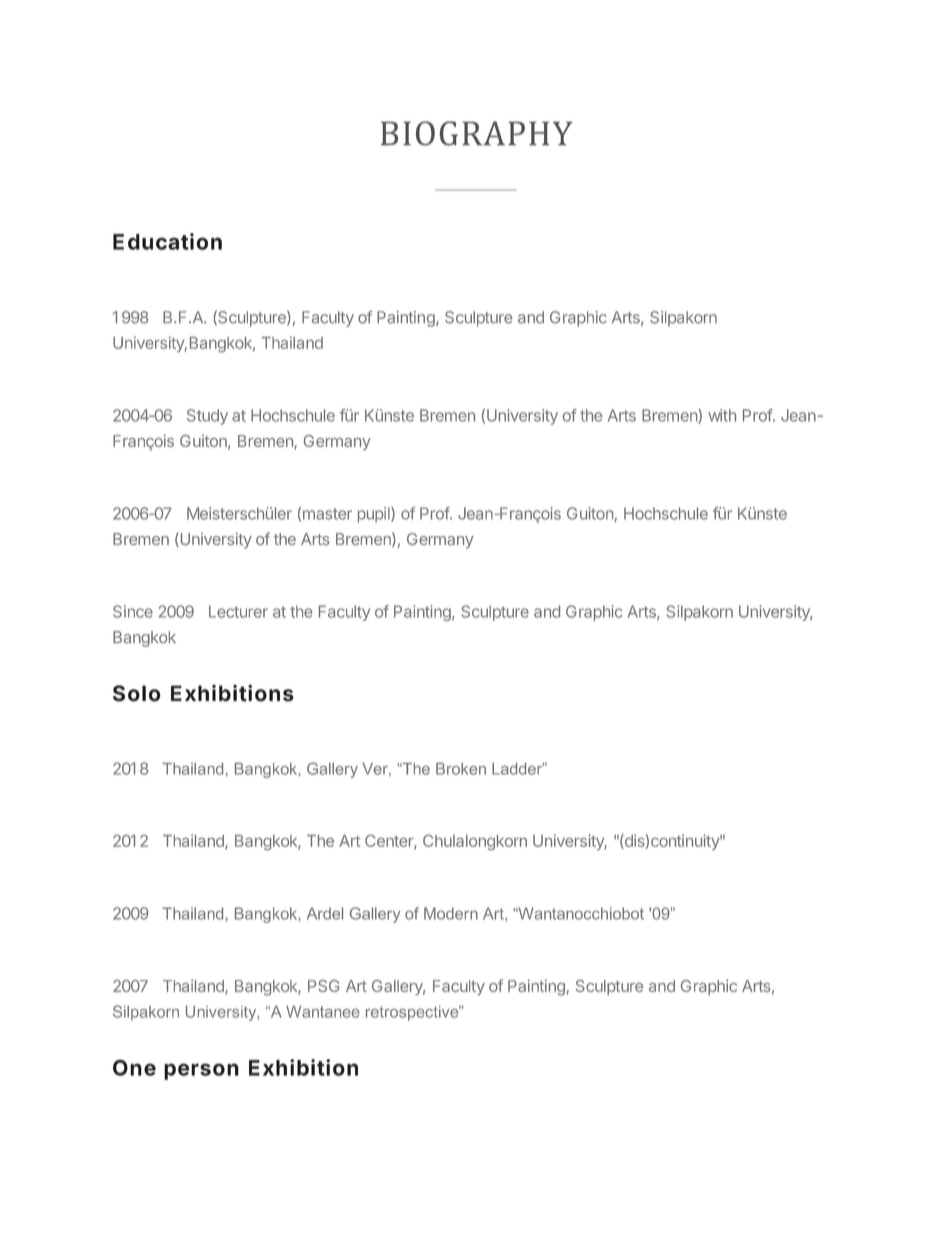  What do you see at coordinates (134, 1067) in the image?
I see `One` at bounding box center [134, 1067].
